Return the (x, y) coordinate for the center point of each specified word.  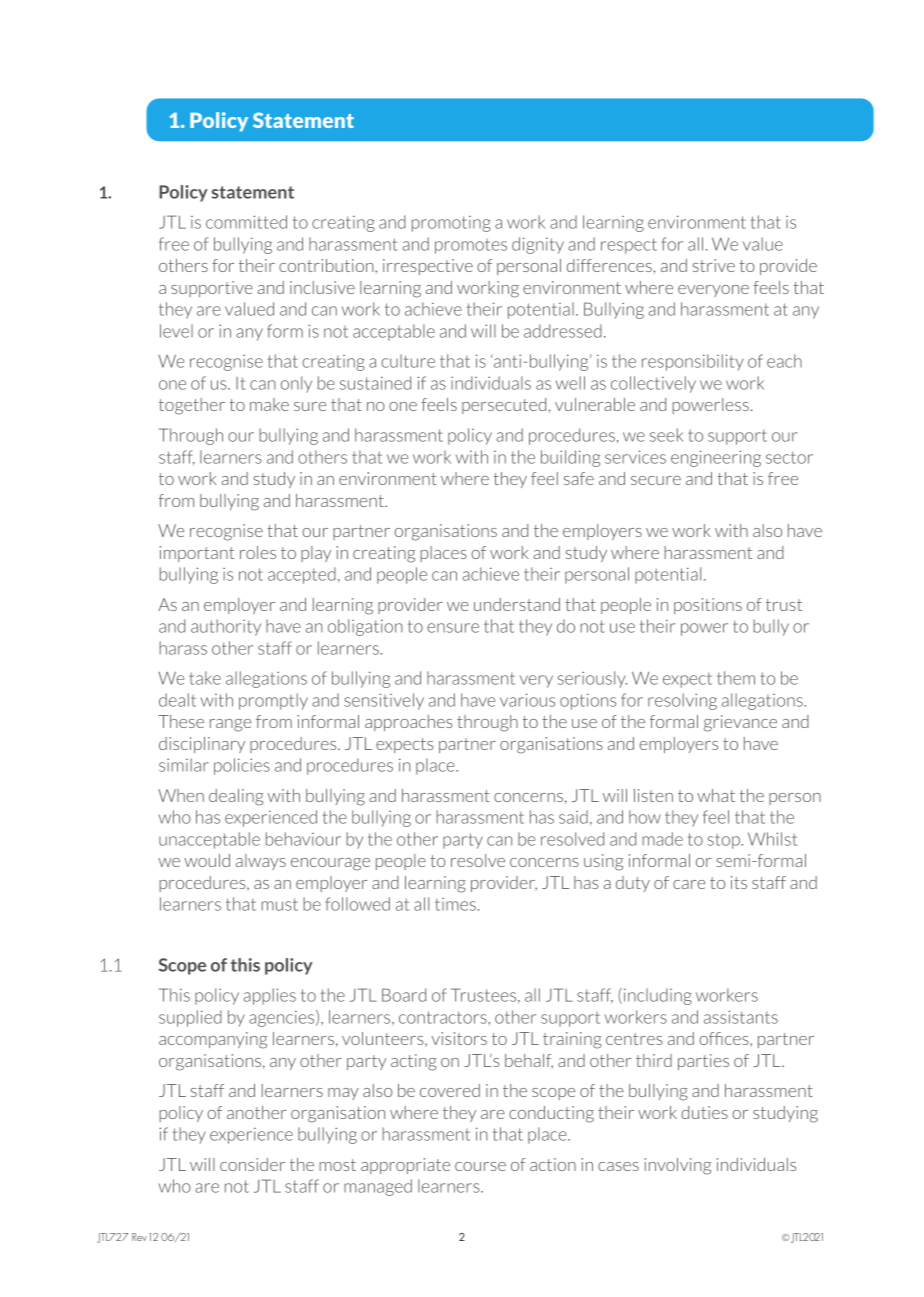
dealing (236, 797)
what (716, 795)
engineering (716, 458)
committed (246, 222)
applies (270, 996)
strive (714, 265)
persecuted (504, 406)
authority (226, 627)
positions (708, 606)
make (269, 404)
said (573, 817)
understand (517, 604)
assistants (741, 1017)
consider (252, 1164)
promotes (471, 246)
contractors (444, 1017)
